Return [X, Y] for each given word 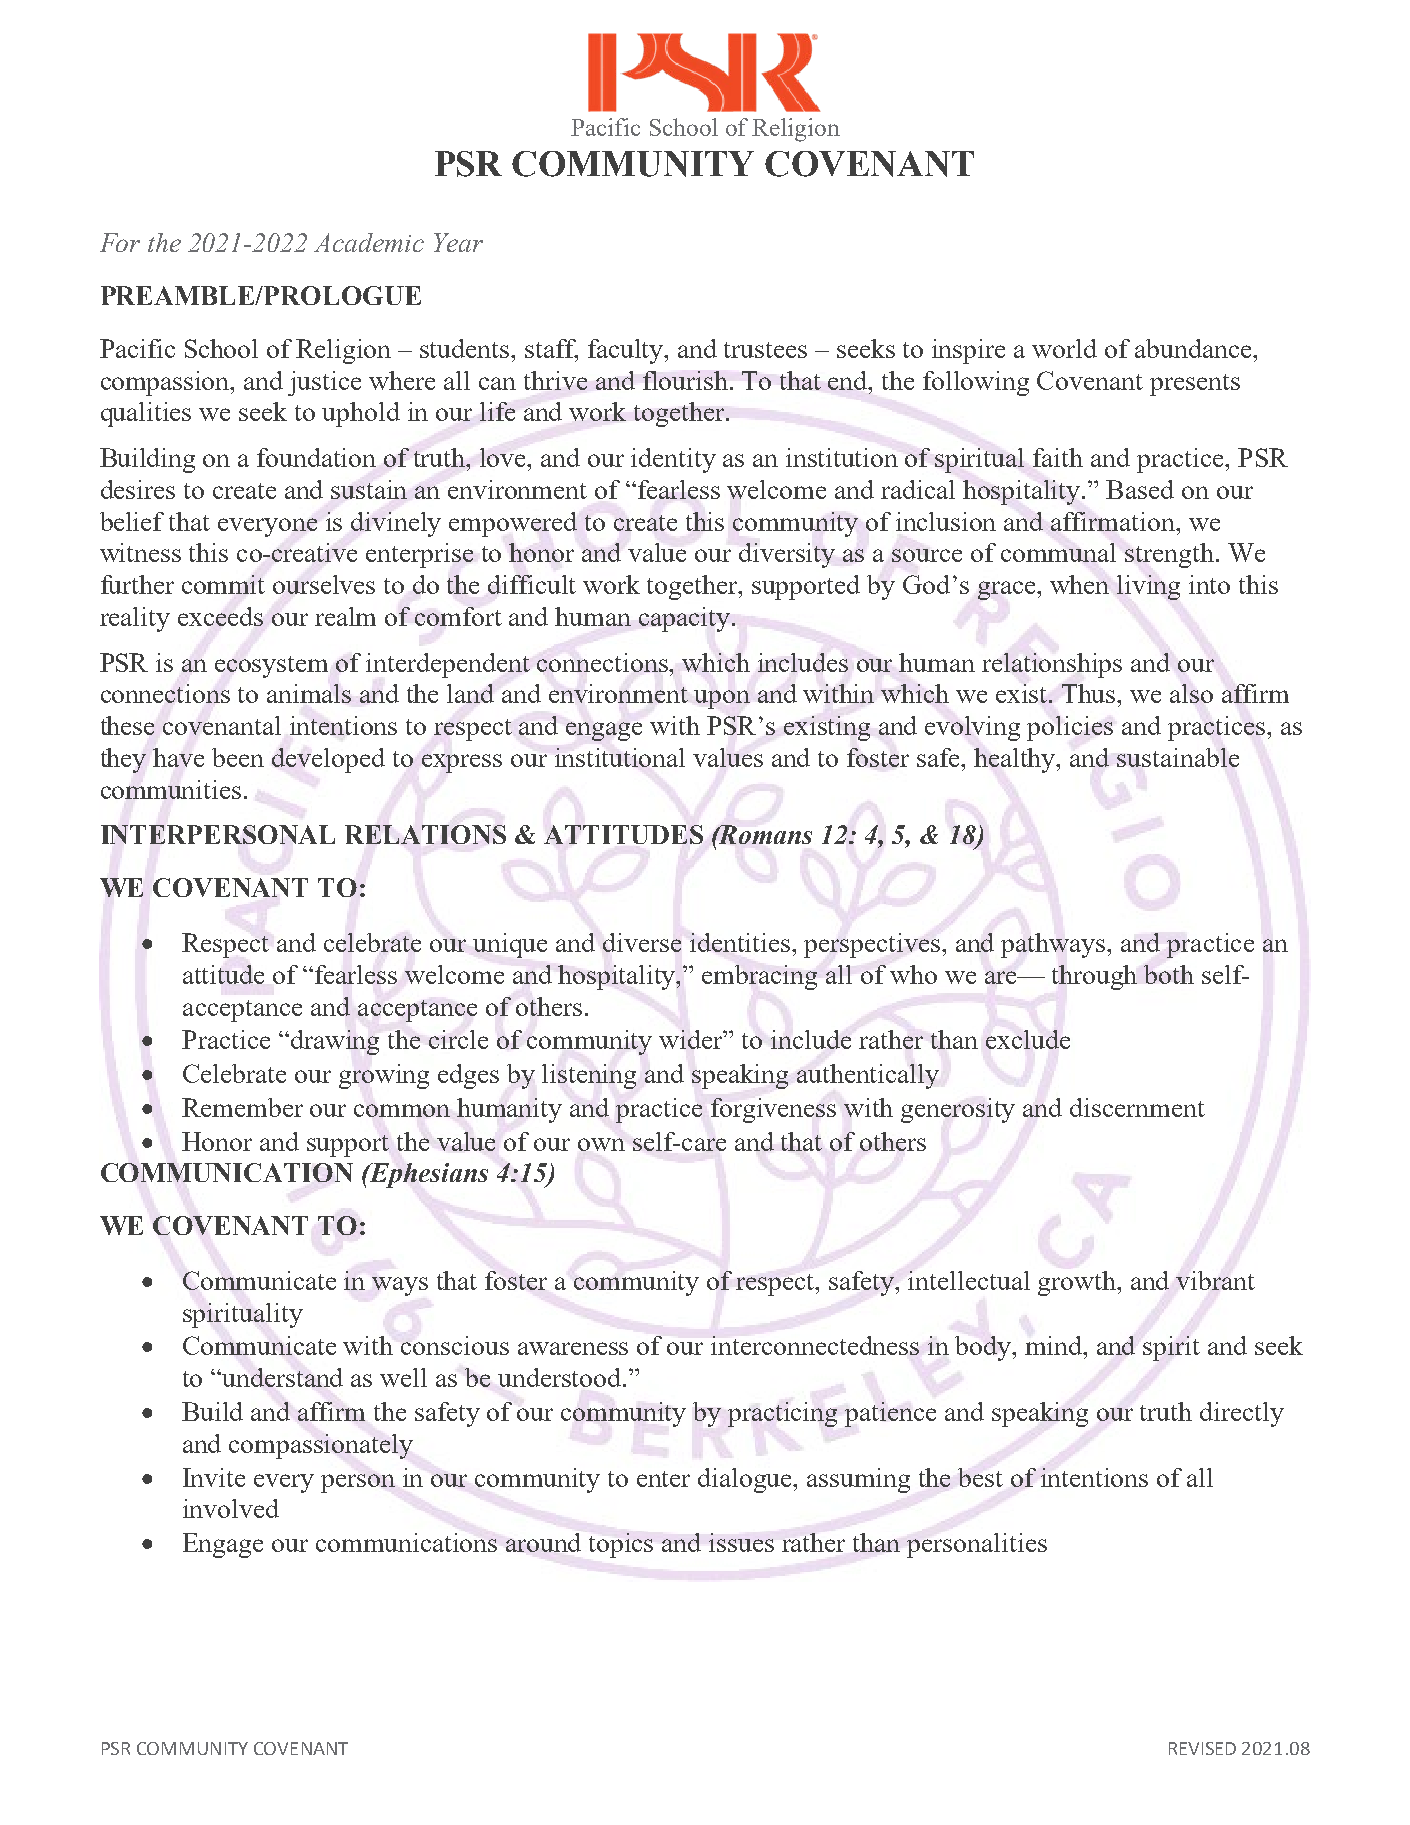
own [601, 1144]
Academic [369, 242]
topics [621, 1545]
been [238, 757]
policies [1070, 728]
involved [231, 1508]
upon [722, 699]
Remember [242, 1107]
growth [1078, 1283]
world [1064, 348]
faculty [627, 351]
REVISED [1202, 1748]
